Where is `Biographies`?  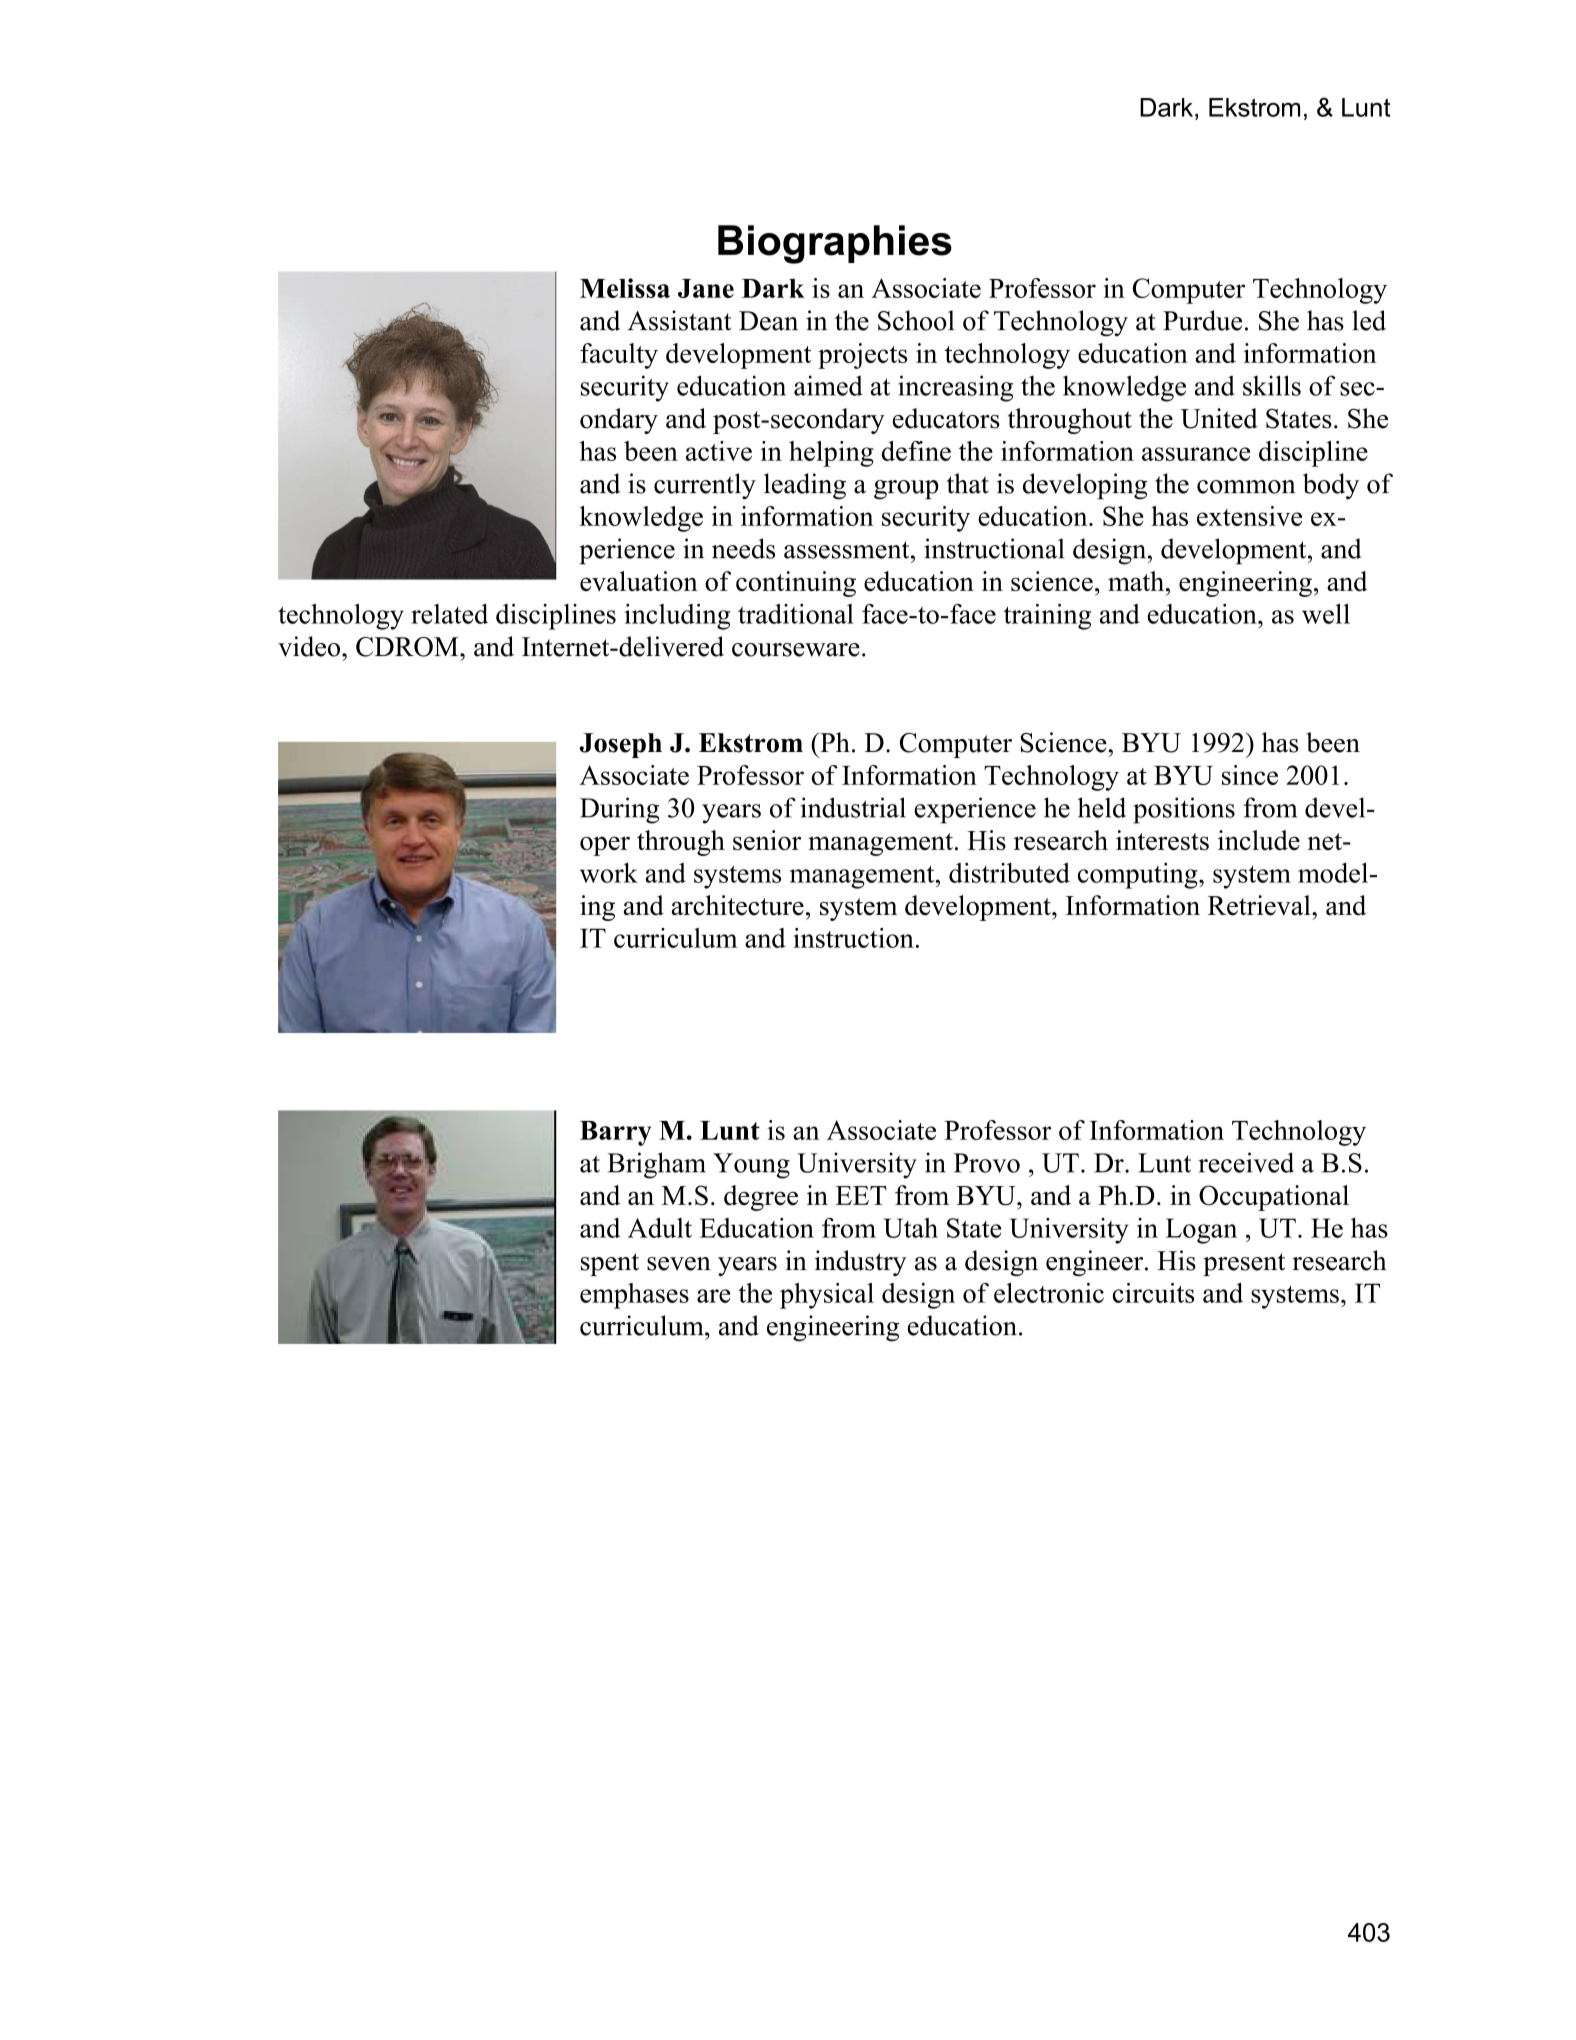
Biographies is located at coordinates (835, 244).
